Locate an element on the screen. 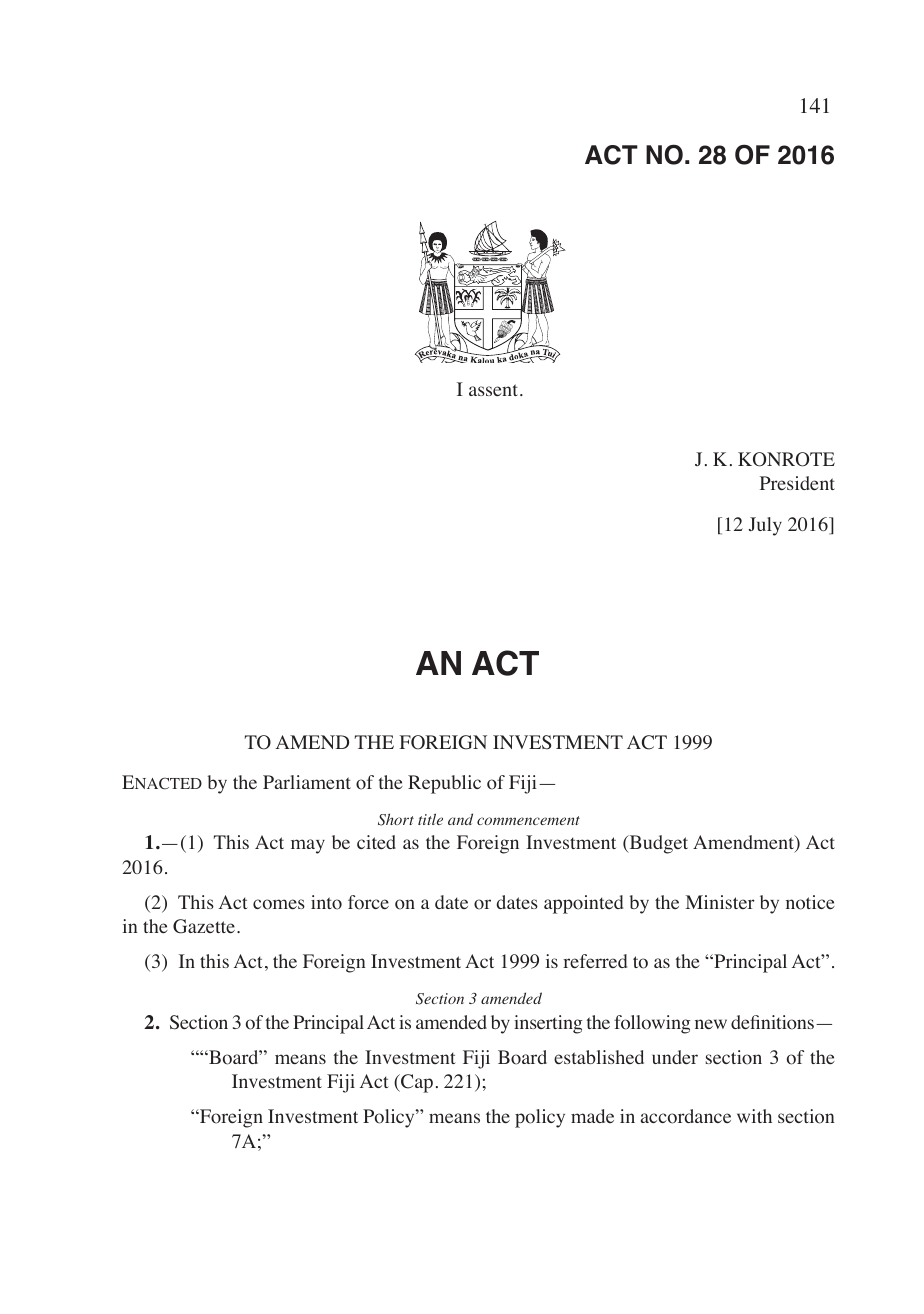 The image size is (924, 1314). Parliament is located at coordinates (307, 782).
